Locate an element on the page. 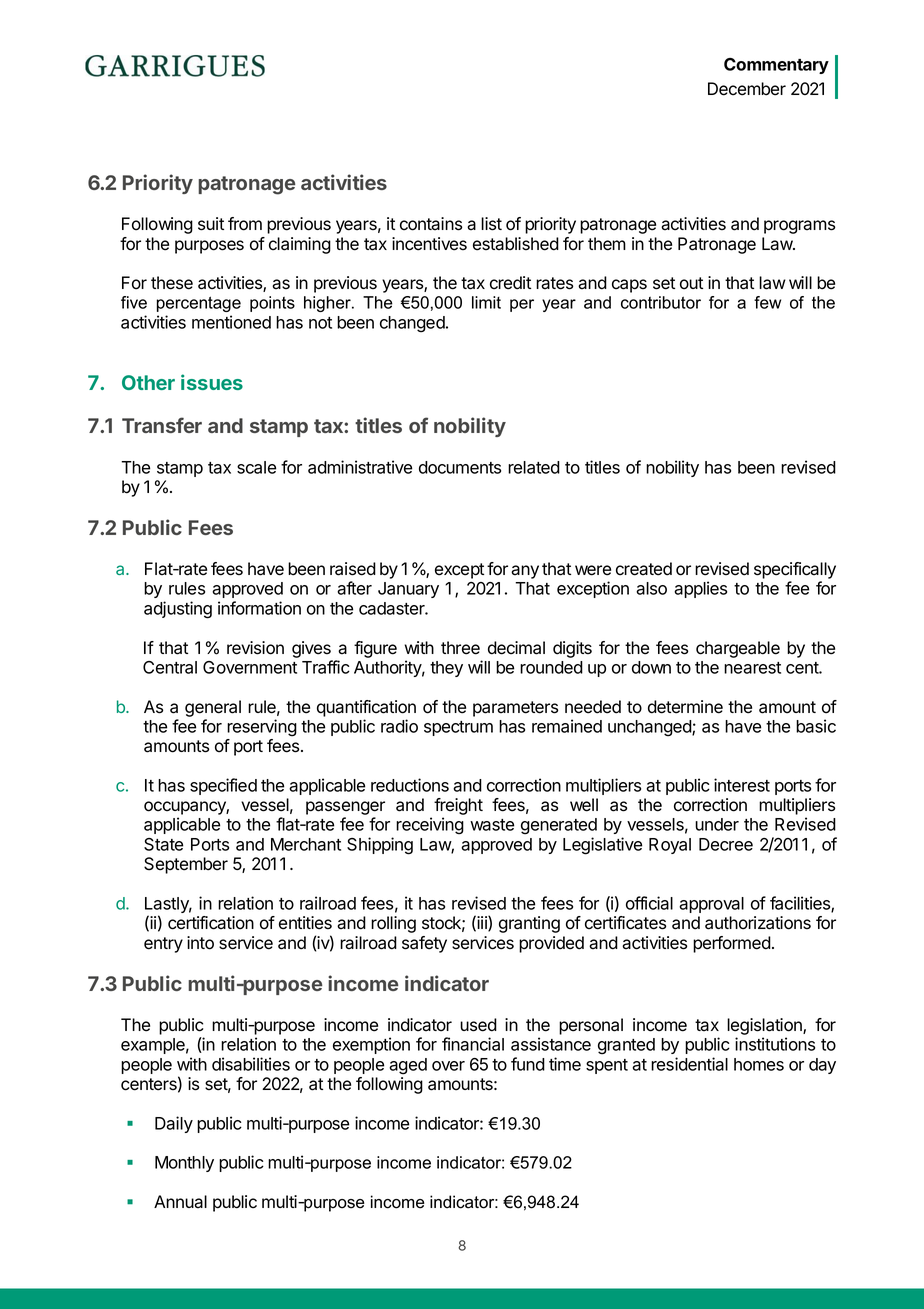 This page has width=924, height=1309. suit is located at coordinates (211, 224).
